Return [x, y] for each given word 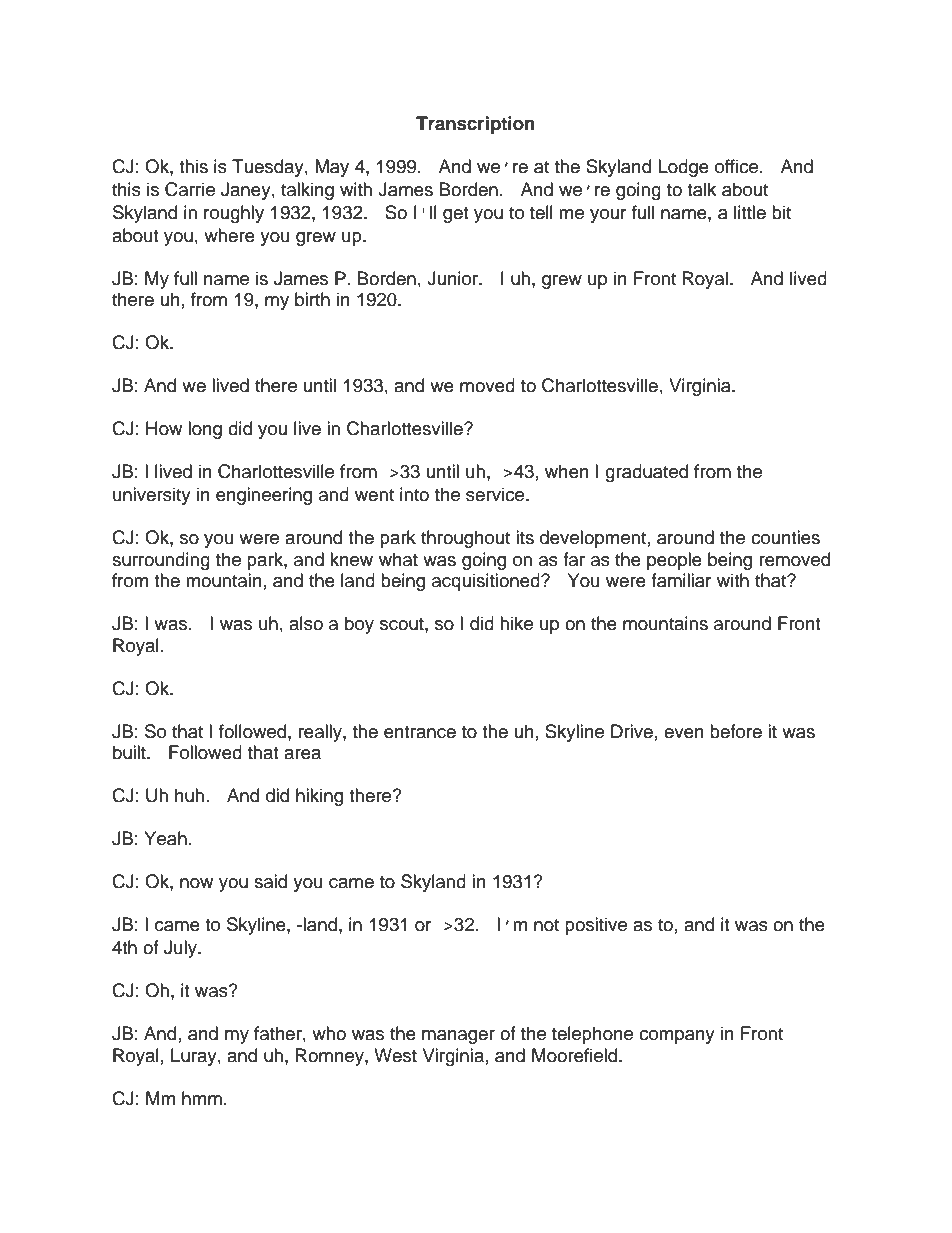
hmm [202, 1098]
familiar [681, 580]
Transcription [475, 125]
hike [516, 623]
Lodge [683, 168]
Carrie [190, 189]
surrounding [161, 561]
